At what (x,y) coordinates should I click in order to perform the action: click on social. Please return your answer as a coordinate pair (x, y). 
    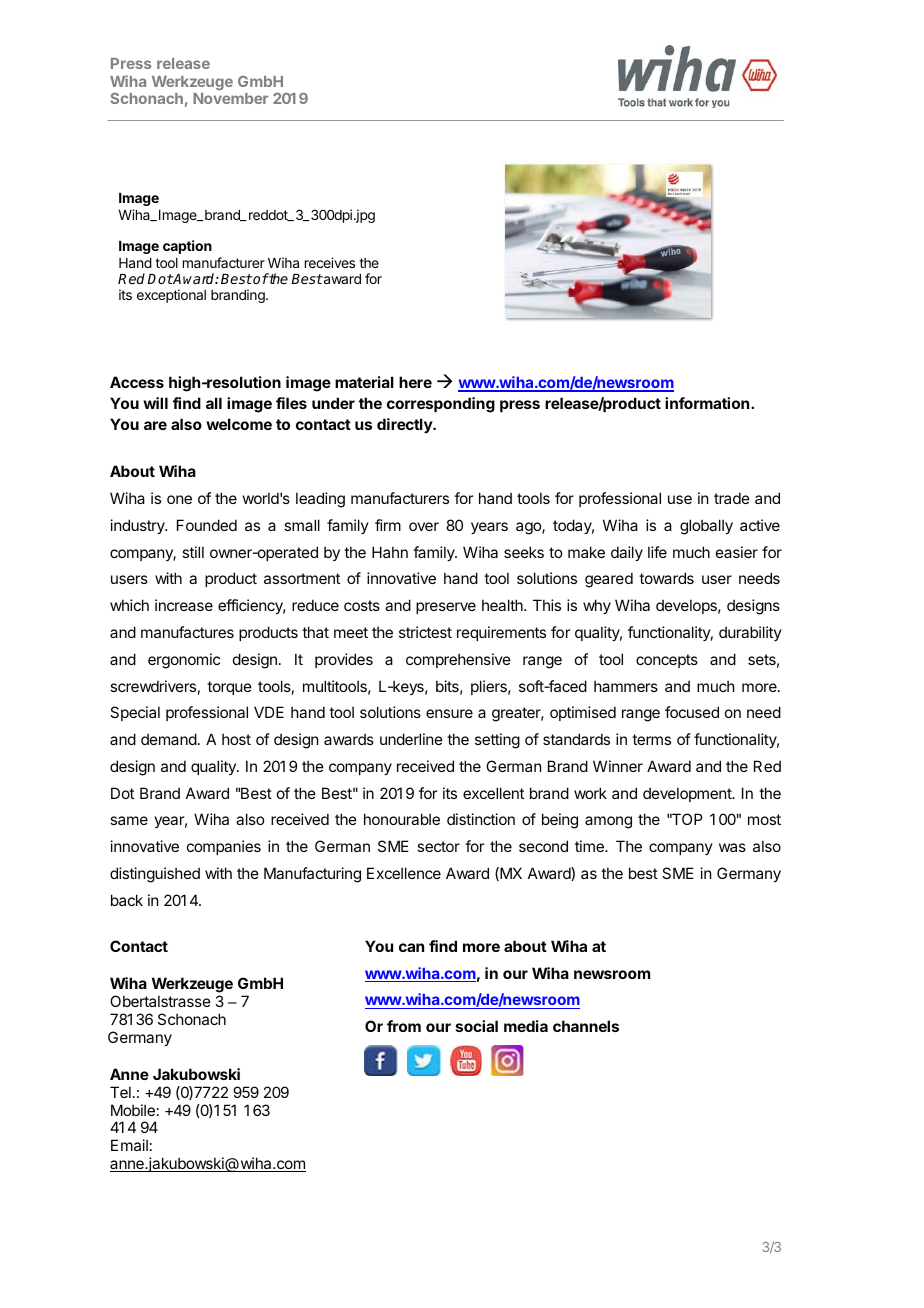
    Looking at the image, I should click on (477, 1026).
